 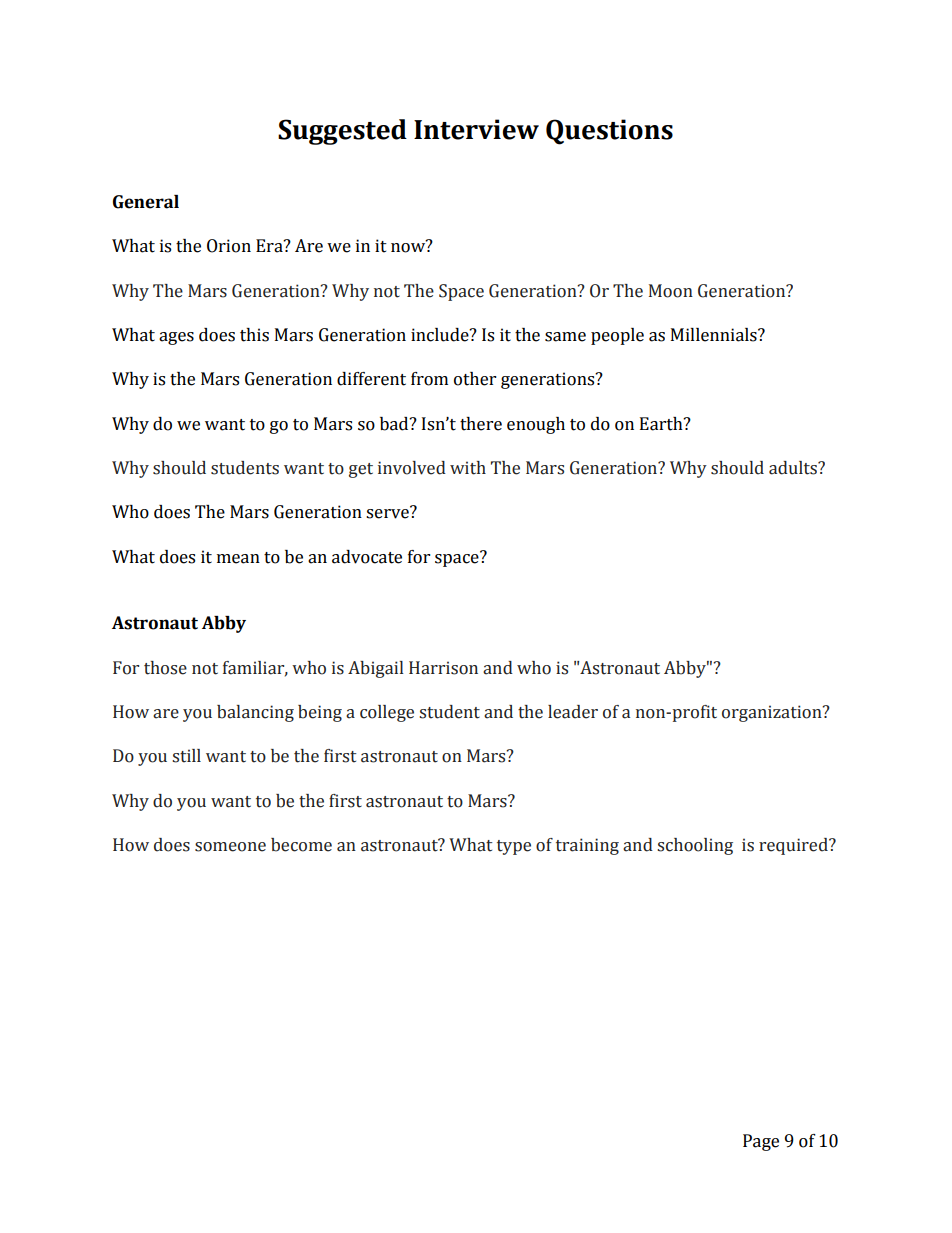 I want to click on organization, so click(x=773, y=713).
